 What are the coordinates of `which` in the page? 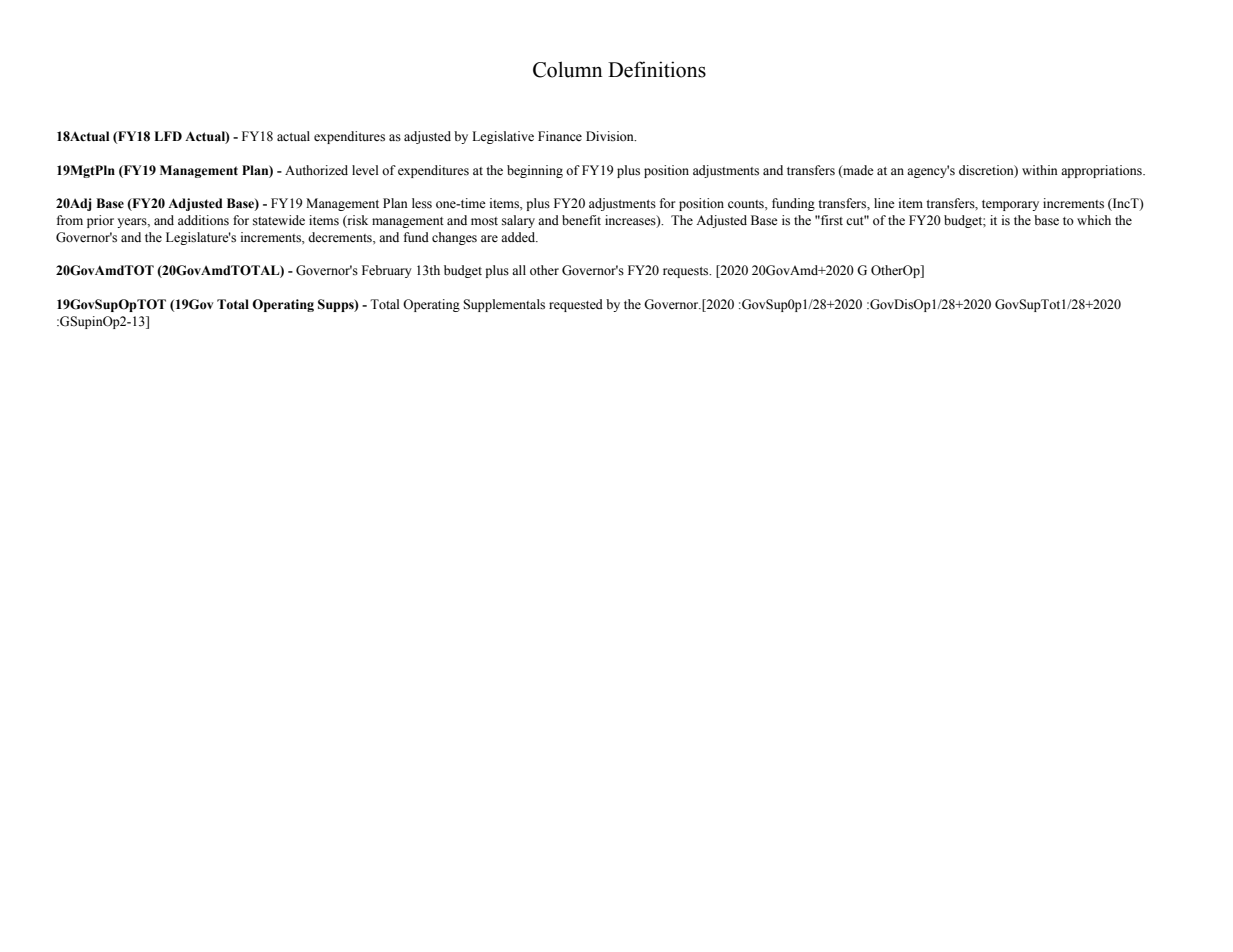 It's located at (1094, 220).
